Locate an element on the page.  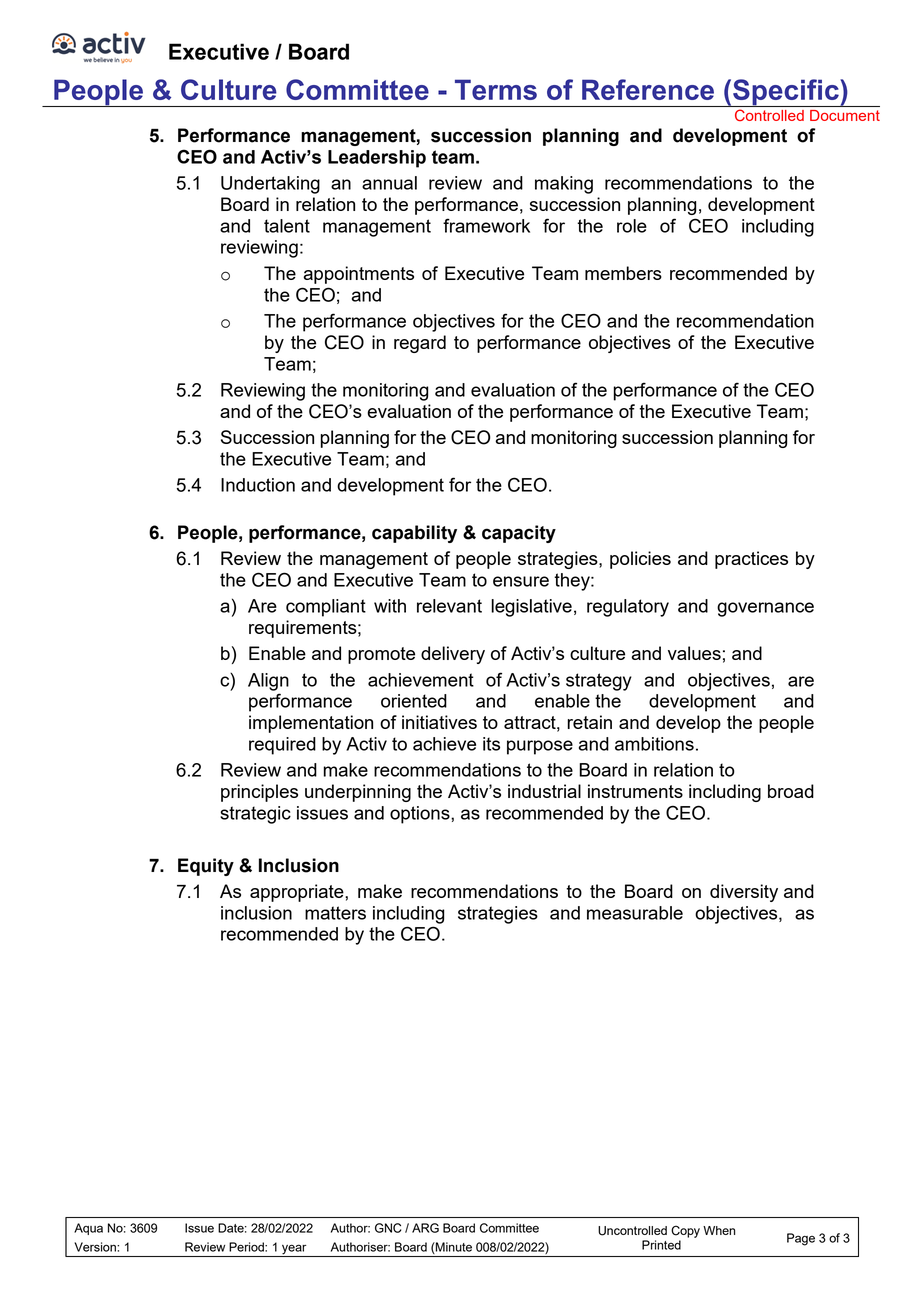
Version is located at coordinates (96, 1247).
